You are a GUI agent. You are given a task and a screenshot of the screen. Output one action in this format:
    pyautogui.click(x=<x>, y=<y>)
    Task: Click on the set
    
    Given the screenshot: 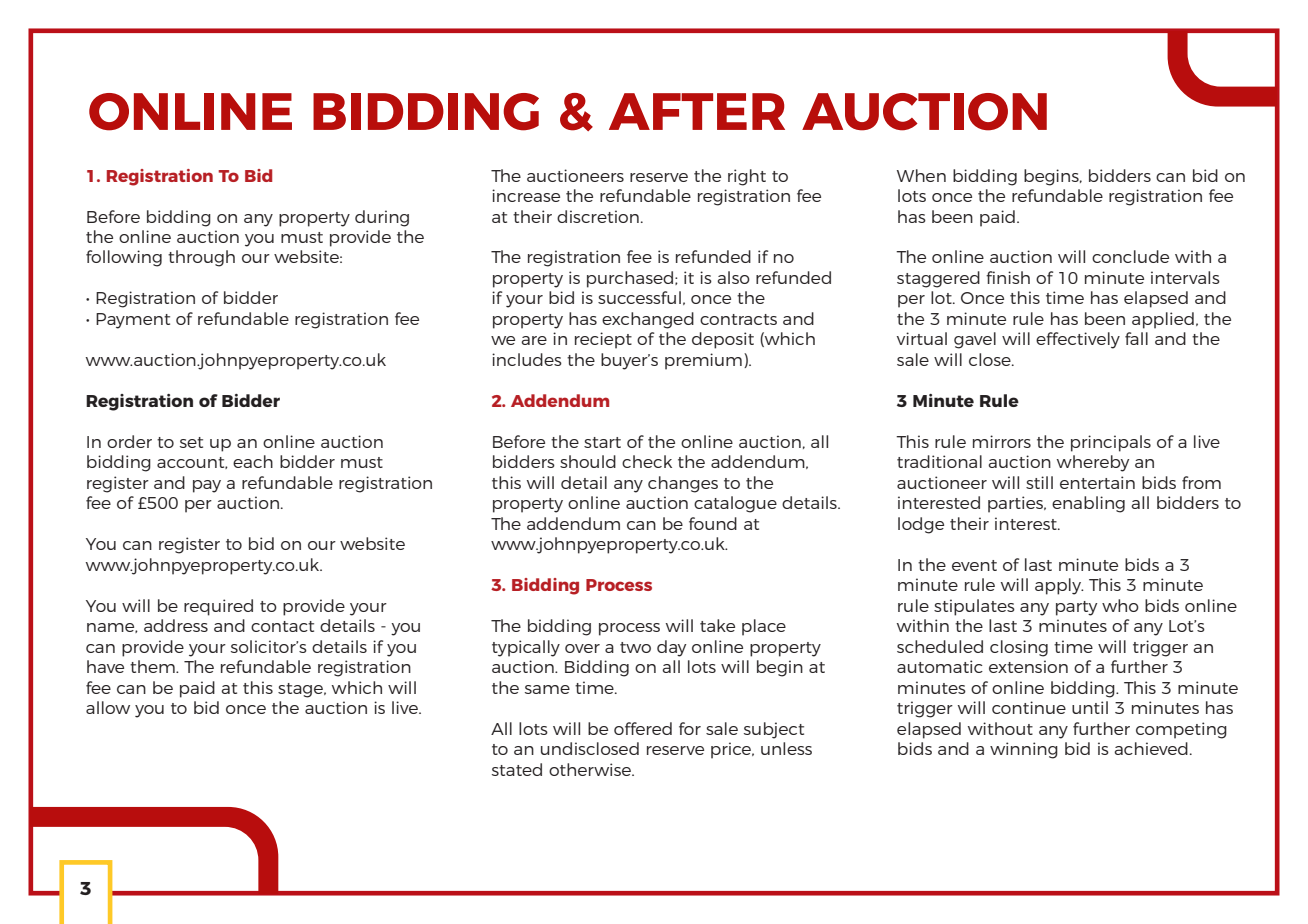 What is the action you would take?
    pyautogui.click(x=191, y=442)
